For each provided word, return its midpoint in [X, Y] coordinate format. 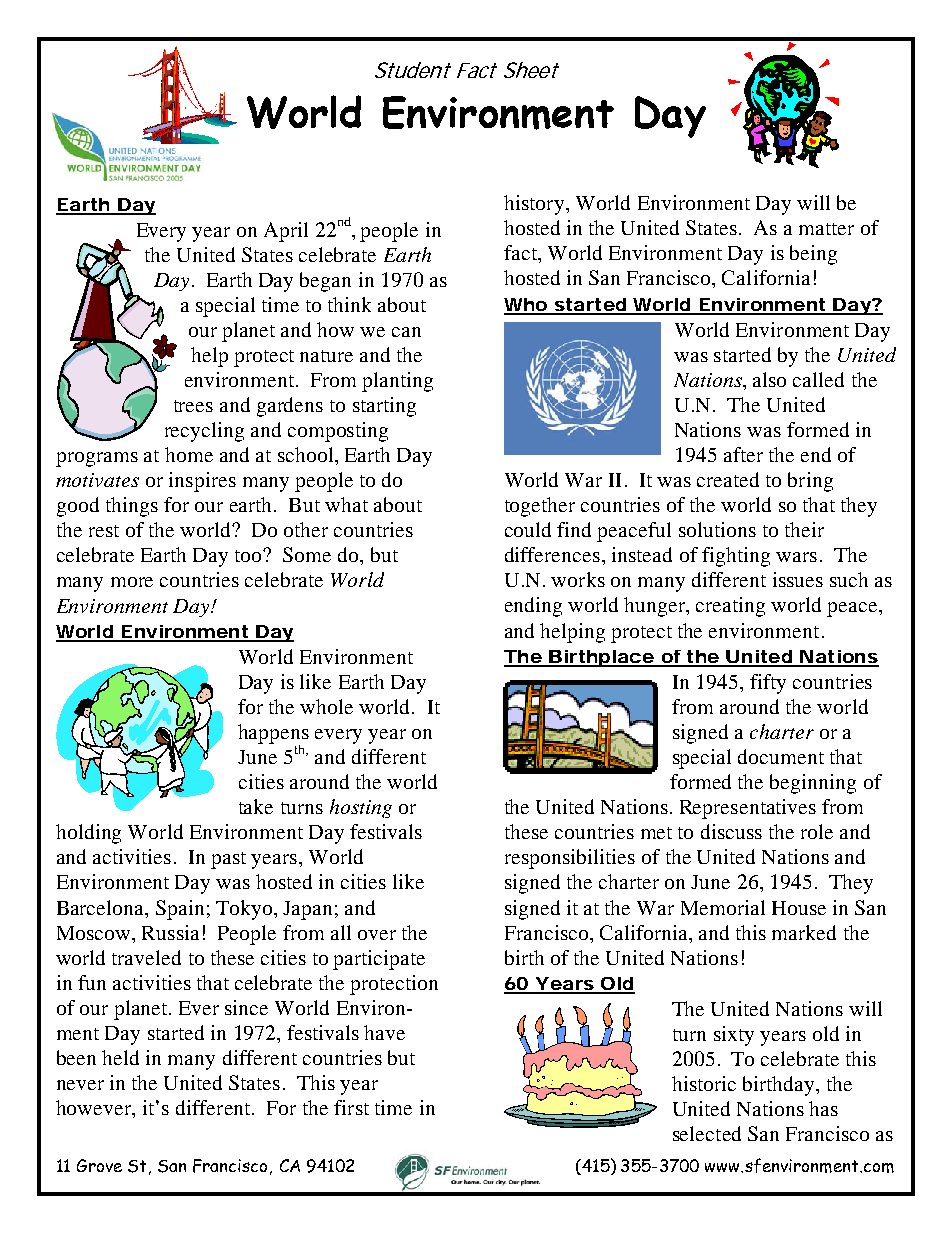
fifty [768, 684]
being [813, 255]
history [534, 205]
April [286, 232]
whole [326, 706]
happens [273, 735]
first [351, 1107]
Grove [99, 1165]
